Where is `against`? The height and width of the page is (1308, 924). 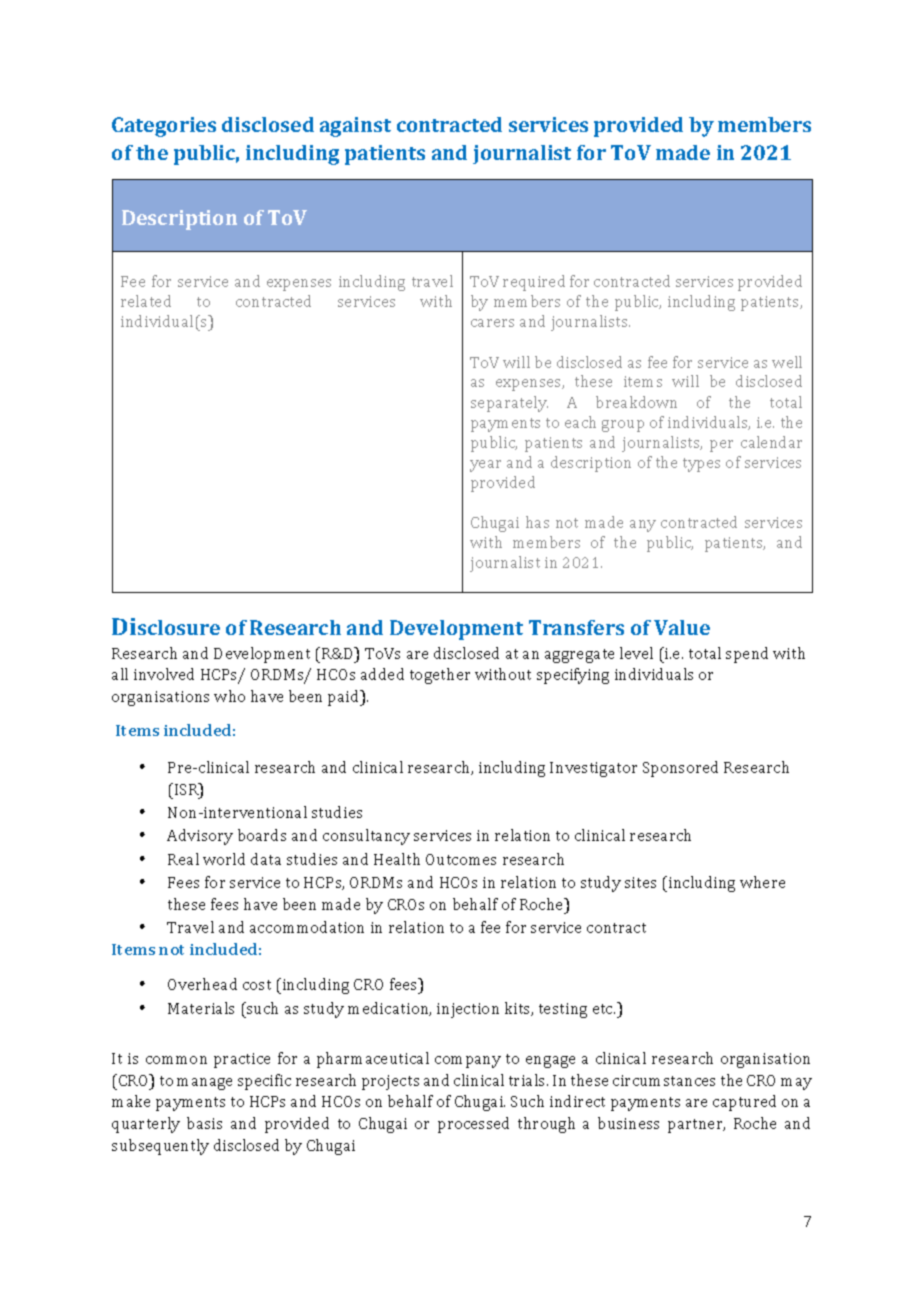 against is located at coordinates (355, 127).
